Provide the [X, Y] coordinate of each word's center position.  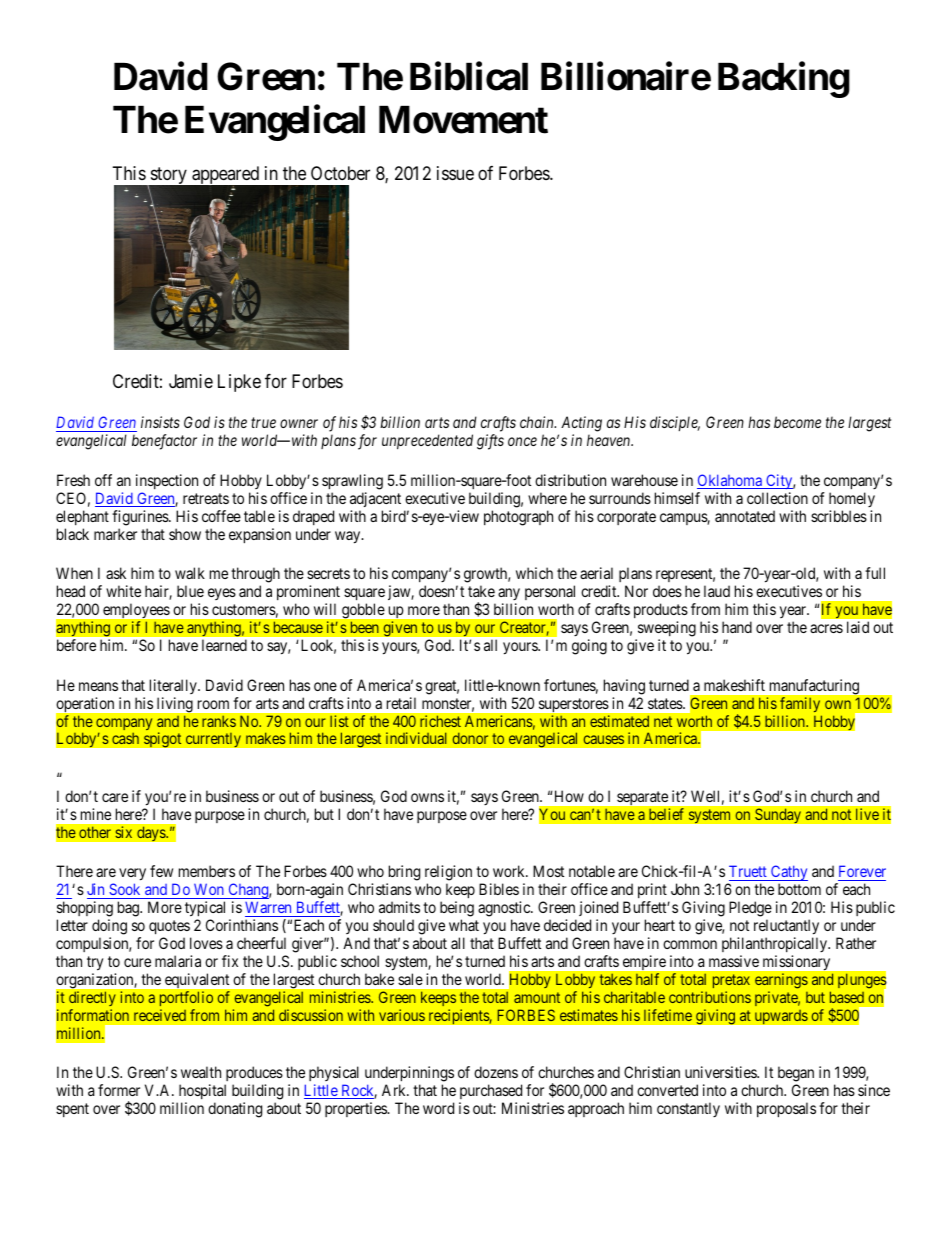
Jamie [191, 381]
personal [550, 594]
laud [717, 591]
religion [448, 874]
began [795, 1075]
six [123, 832]
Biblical [469, 77]
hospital [201, 1093]
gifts [490, 442]
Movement [463, 120]
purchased [490, 1093]
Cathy [788, 874]
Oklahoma [730, 481]
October [340, 173]
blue [190, 591]
